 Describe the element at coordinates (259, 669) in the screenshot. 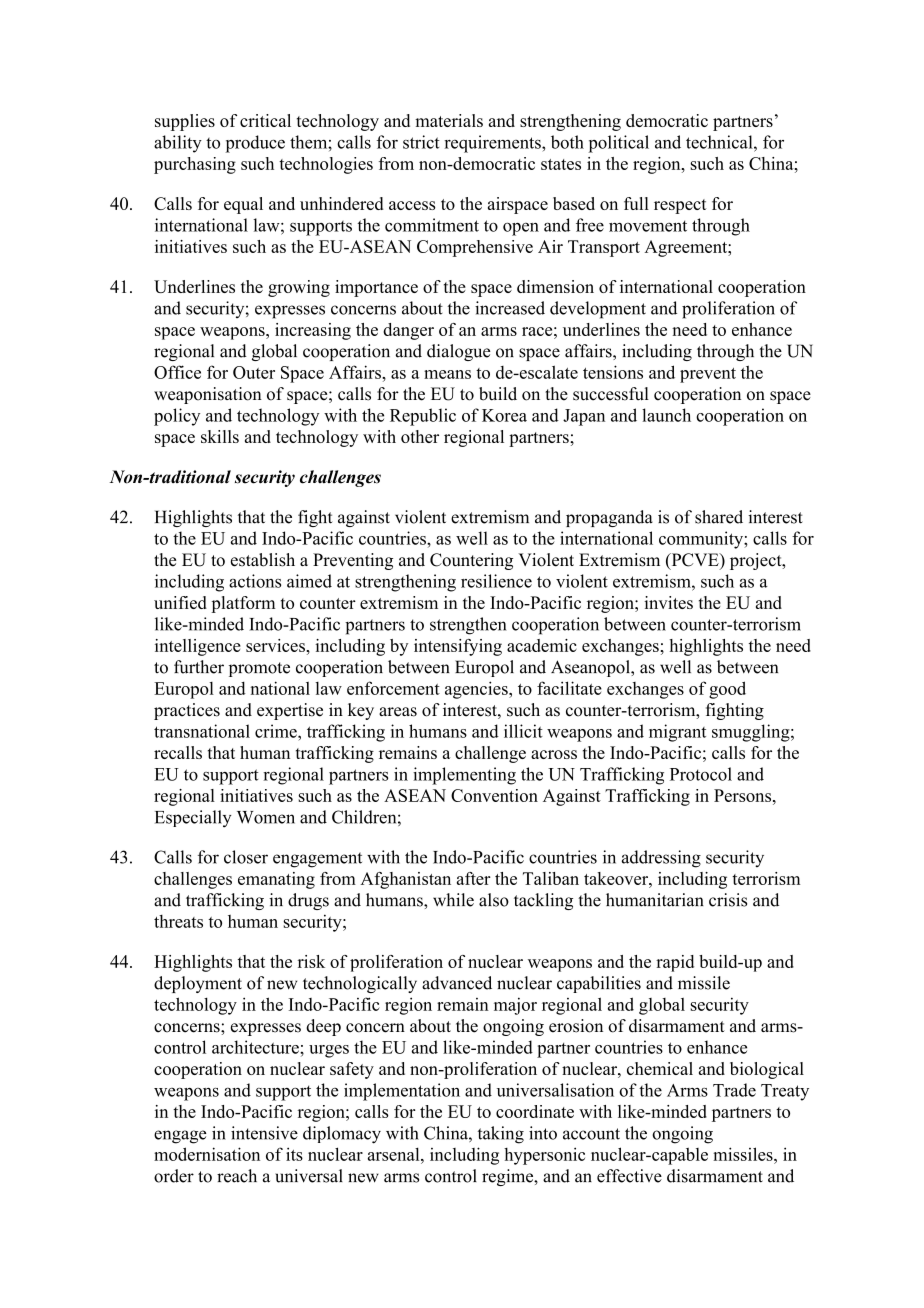

I see `promote` at that location.
